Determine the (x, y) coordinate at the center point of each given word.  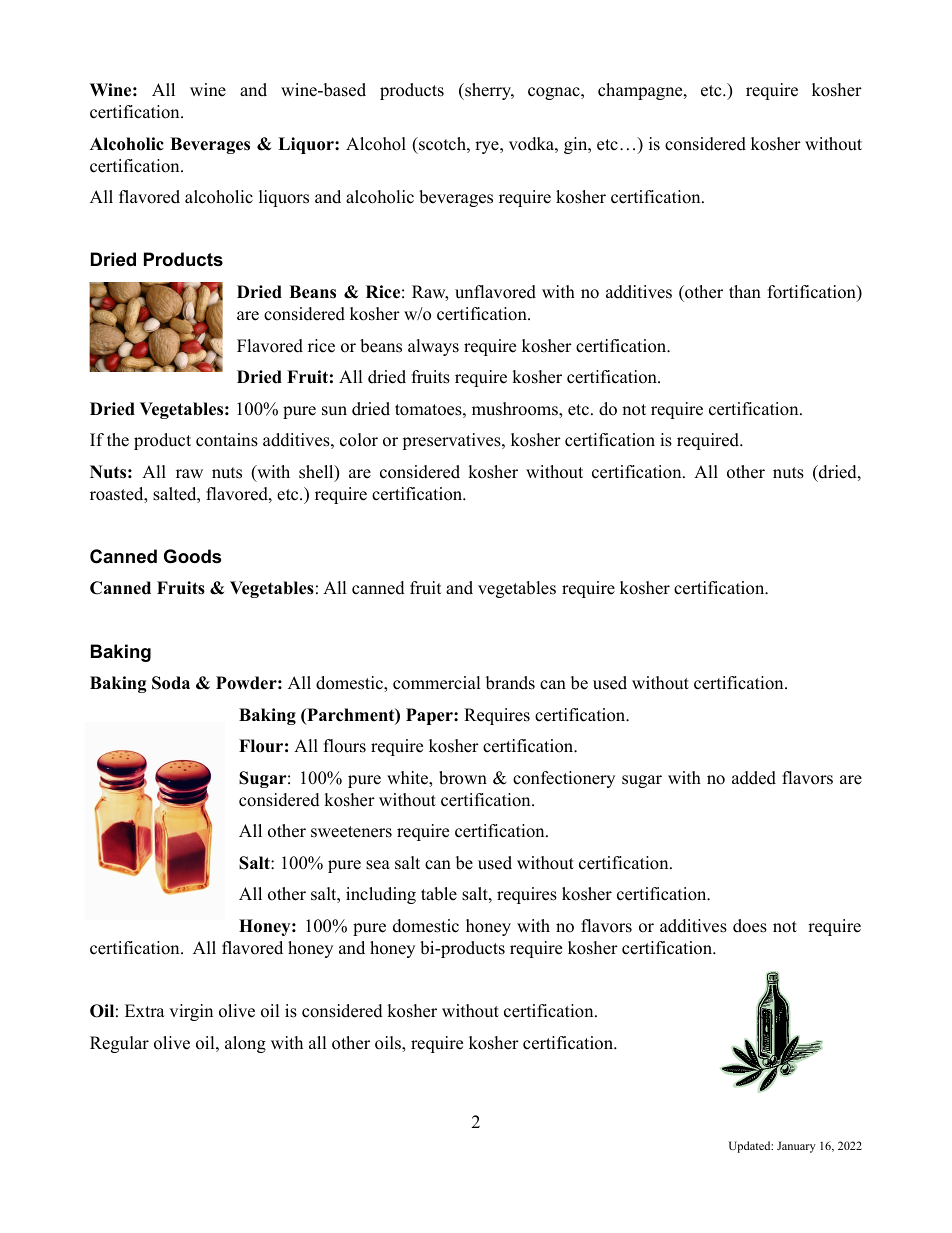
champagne (641, 91)
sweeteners (351, 832)
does (750, 926)
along (245, 1044)
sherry (488, 91)
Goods (192, 556)
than (745, 291)
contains (227, 440)
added (754, 778)
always (433, 347)
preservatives (452, 441)
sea (378, 865)
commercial (437, 683)
